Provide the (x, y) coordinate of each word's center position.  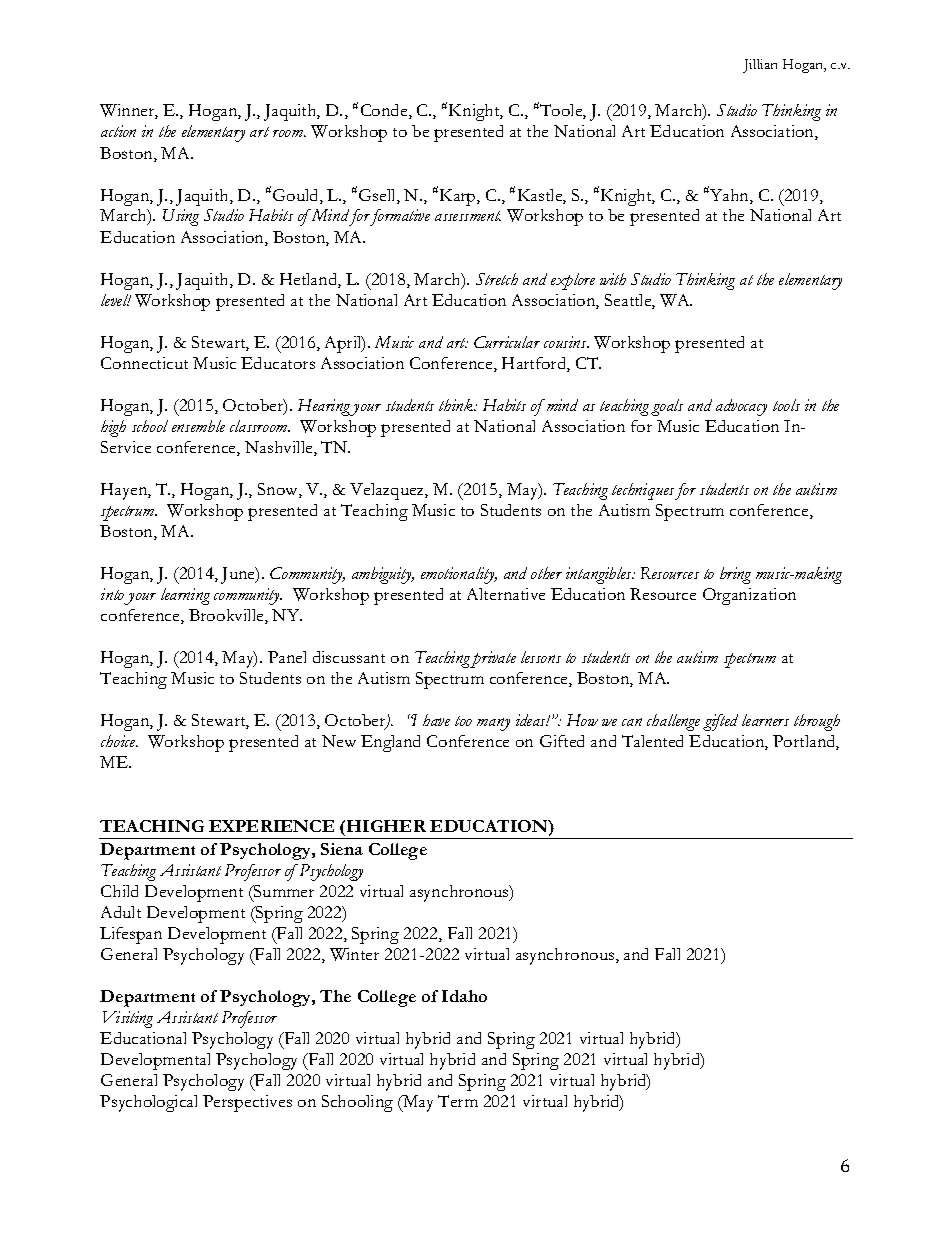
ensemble (198, 426)
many (493, 724)
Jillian (760, 66)
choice (119, 741)
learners (765, 720)
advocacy (741, 407)
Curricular (507, 342)
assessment (468, 216)
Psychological (148, 1103)
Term (458, 1101)
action (118, 131)
